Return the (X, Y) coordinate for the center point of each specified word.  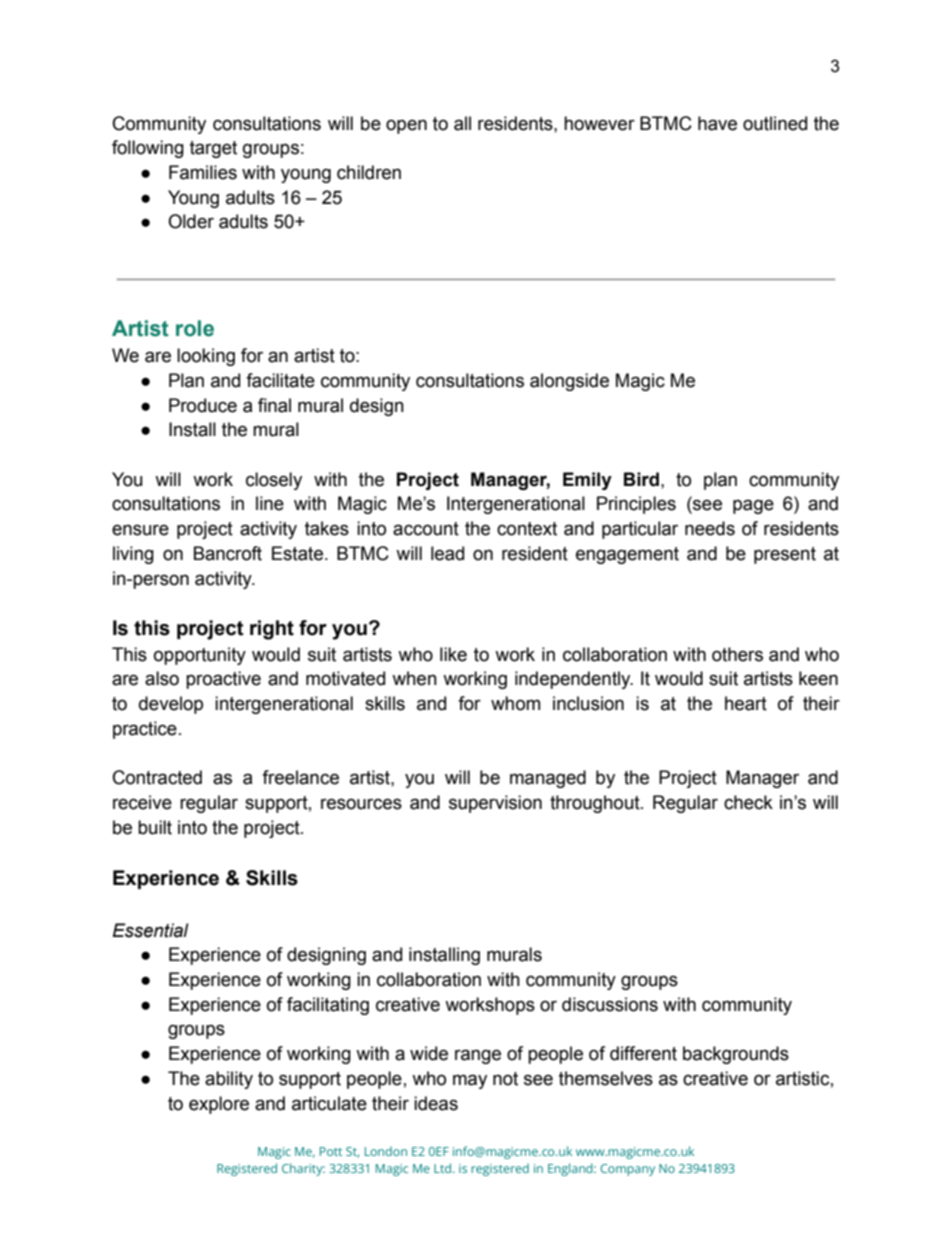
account (426, 529)
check (748, 802)
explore (219, 1105)
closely (274, 481)
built (155, 827)
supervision (495, 804)
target (213, 149)
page (753, 506)
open (406, 126)
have (717, 123)
